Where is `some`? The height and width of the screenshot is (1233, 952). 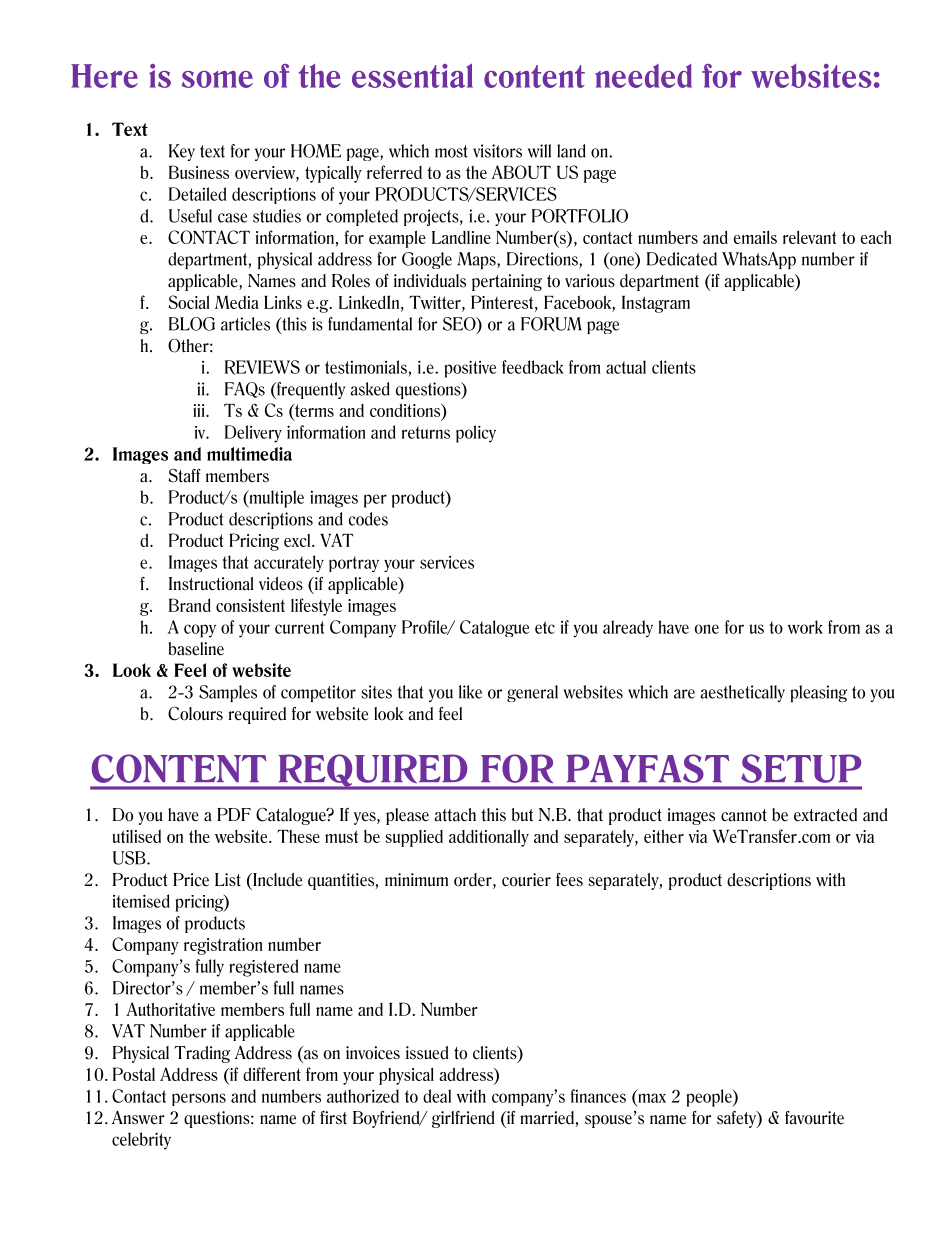
some is located at coordinates (217, 79).
